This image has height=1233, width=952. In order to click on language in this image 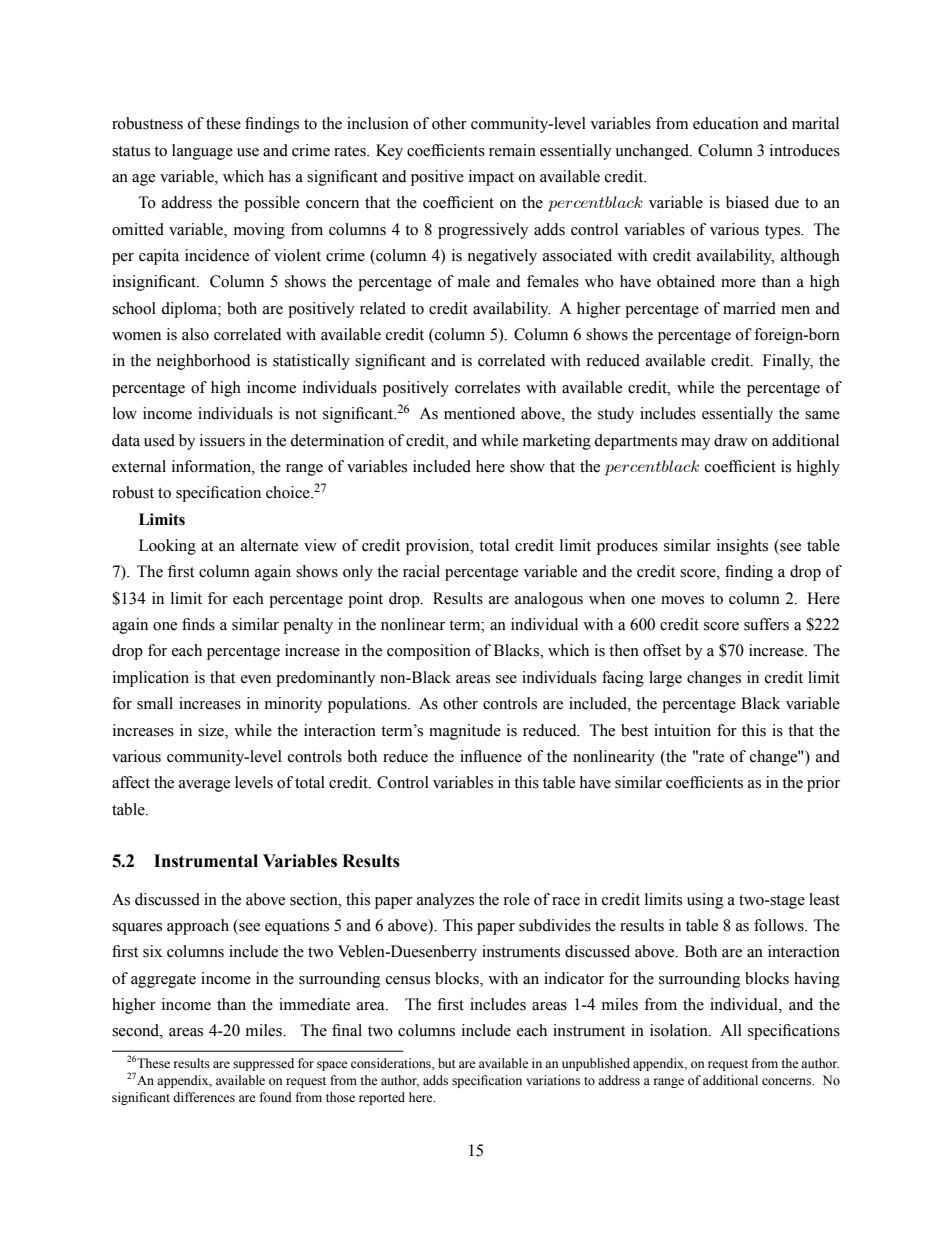, I will do `click(202, 152)`.
